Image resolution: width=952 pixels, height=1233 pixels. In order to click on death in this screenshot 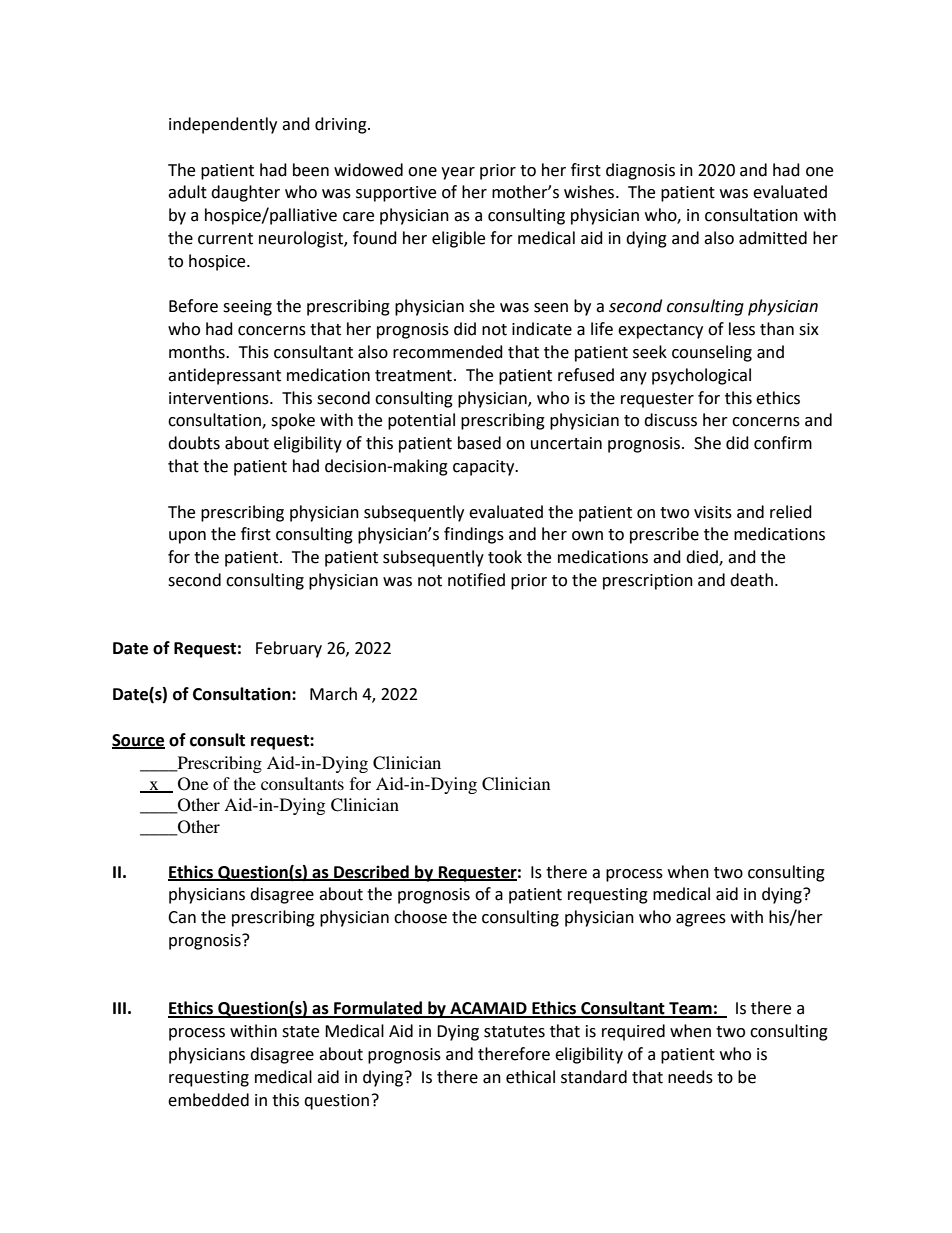, I will do `click(751, 580)`.
